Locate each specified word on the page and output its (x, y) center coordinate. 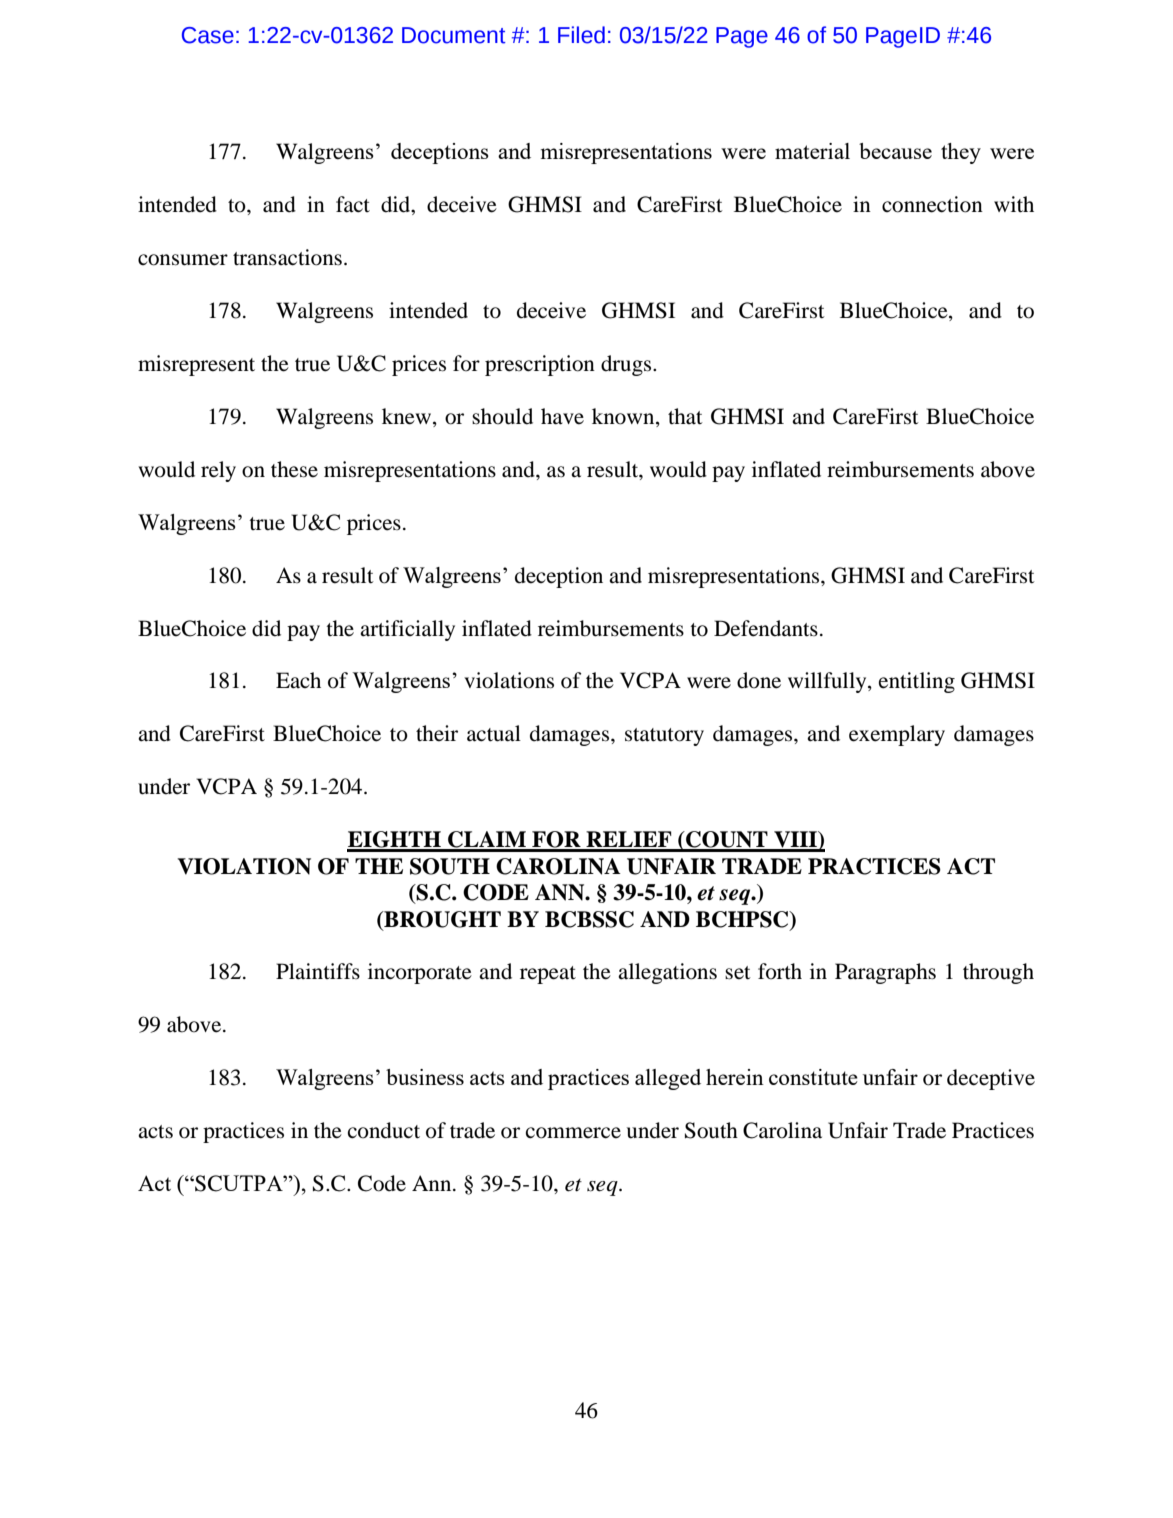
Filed (581, 35)
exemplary (897, 735)
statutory (664, 737)
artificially (407, 630)
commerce (573, 1133)
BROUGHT (441, 919)
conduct (384, 1130)
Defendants (766, 628)
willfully (828, 682)
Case (208, 35)
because (895, 151)
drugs (627, 365)
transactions (287, 257)
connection (932, 204)
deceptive (991, 1079)
